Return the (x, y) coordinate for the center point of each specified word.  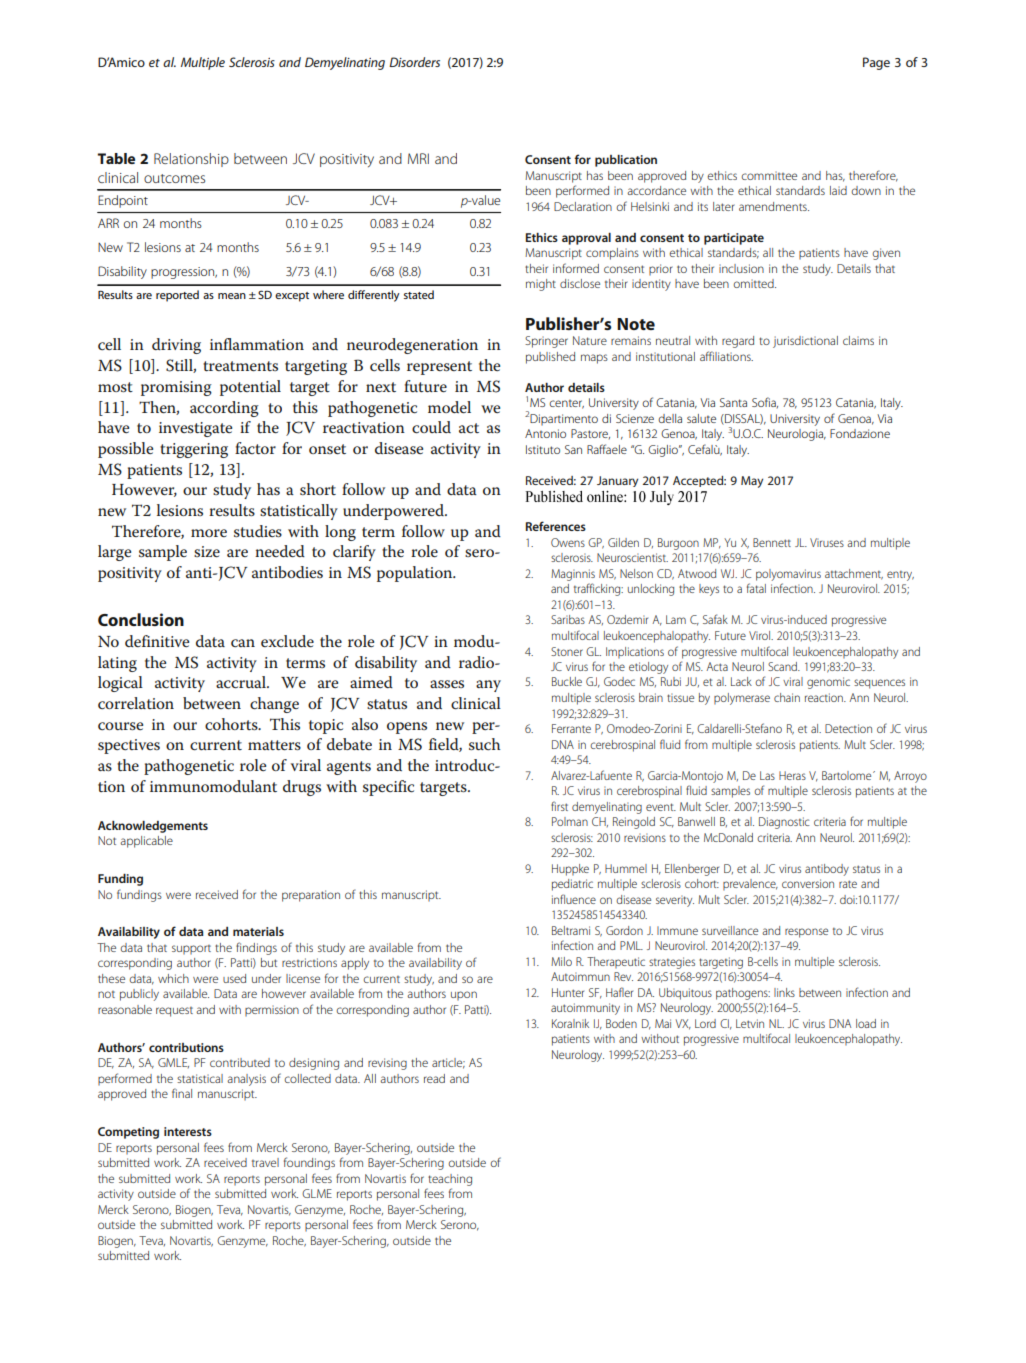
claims (858, 340)
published (550, 358)
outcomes (174, 178)
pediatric (572, 885)
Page (876, 63)
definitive (157, 641)
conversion (808, 883)
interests (188, 1131)
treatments (240, 366)
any (488, 686)
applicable (146, 842)
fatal (756, 588)
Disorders (414, 62)
